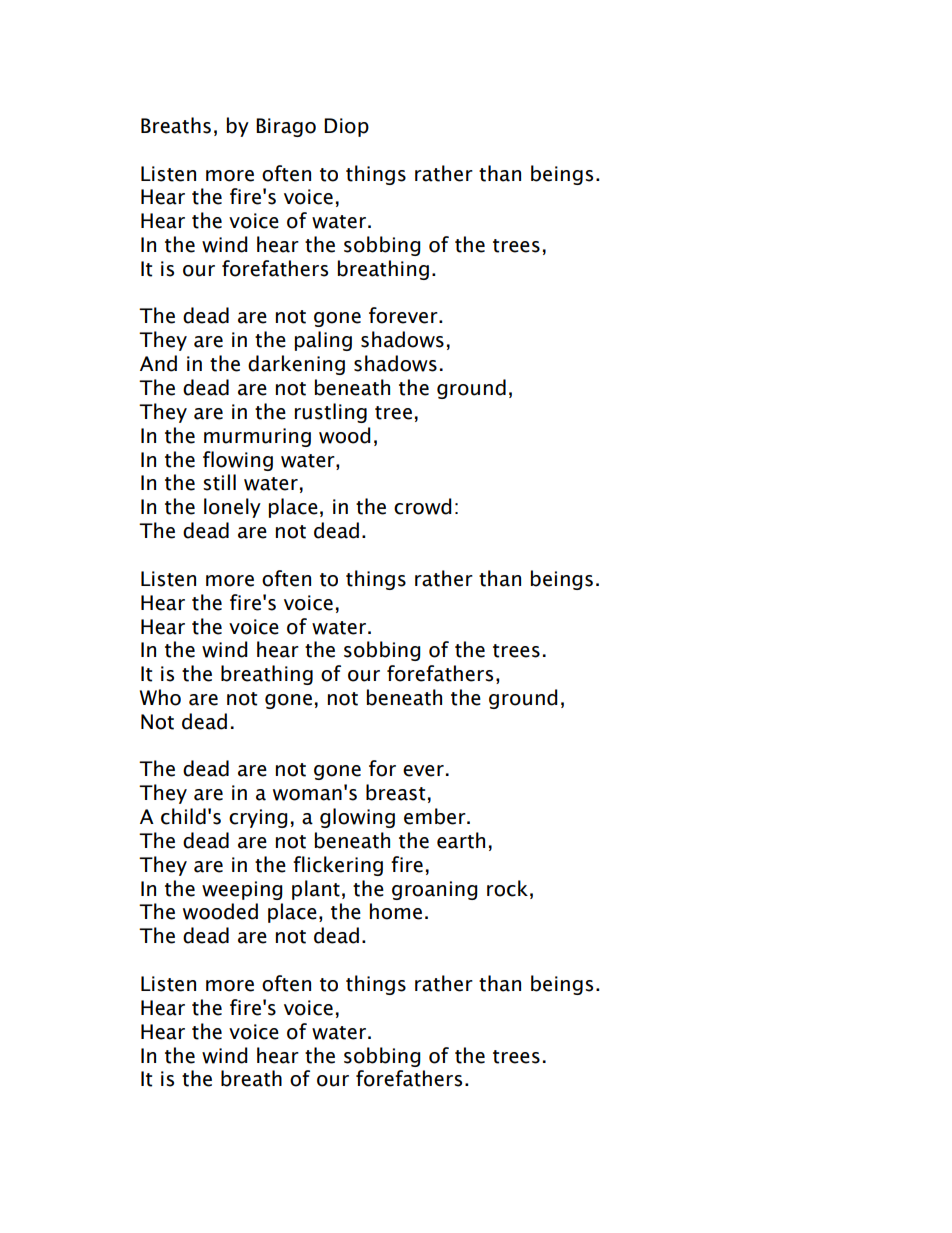 The height and width of the document is (1233, 952). I want to click on darkening, so click(296, 365).
